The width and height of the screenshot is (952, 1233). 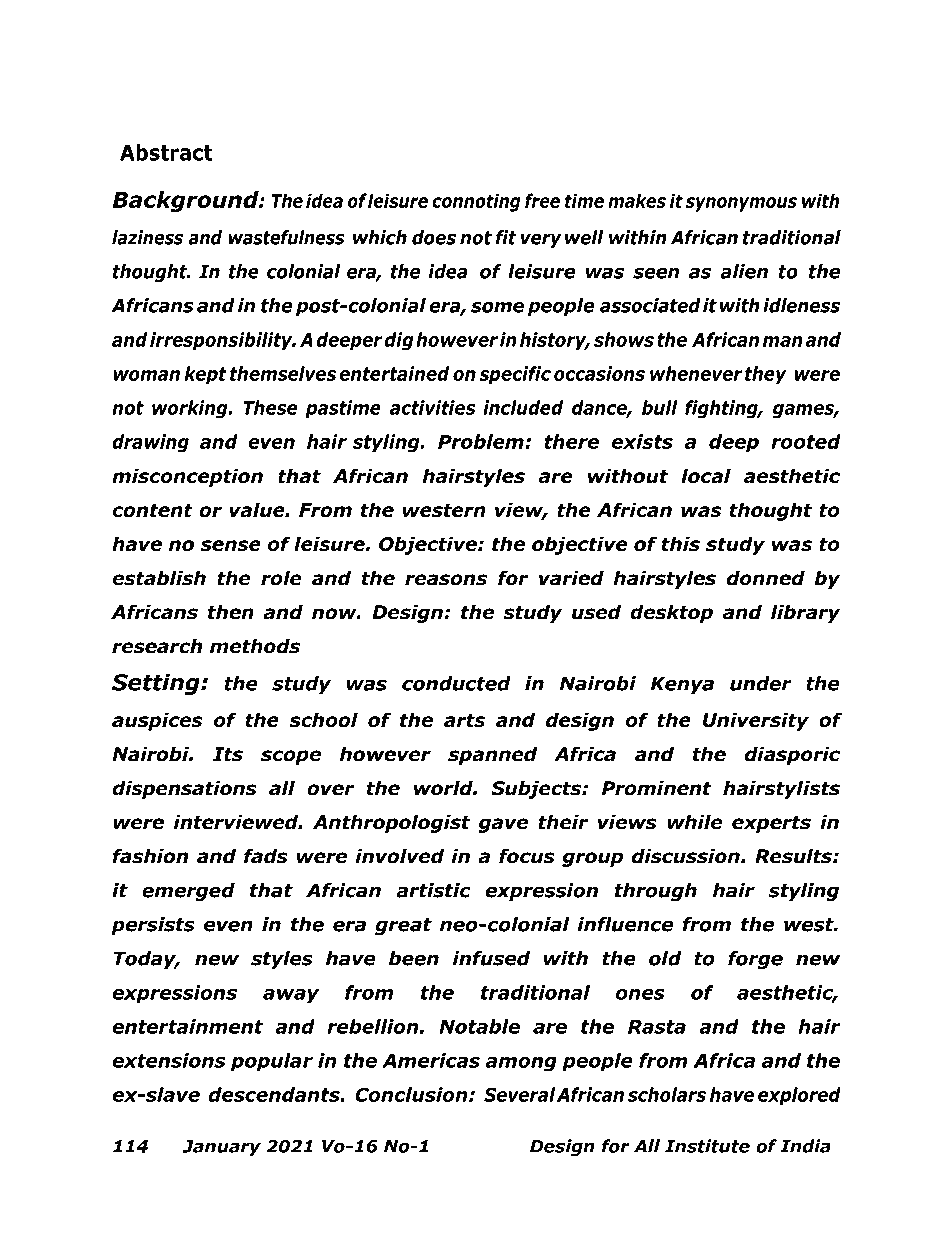 What do you see at coordinates (741, 204) in the screenshot?
I see `synonymous` at bounding box center [741, 204].
